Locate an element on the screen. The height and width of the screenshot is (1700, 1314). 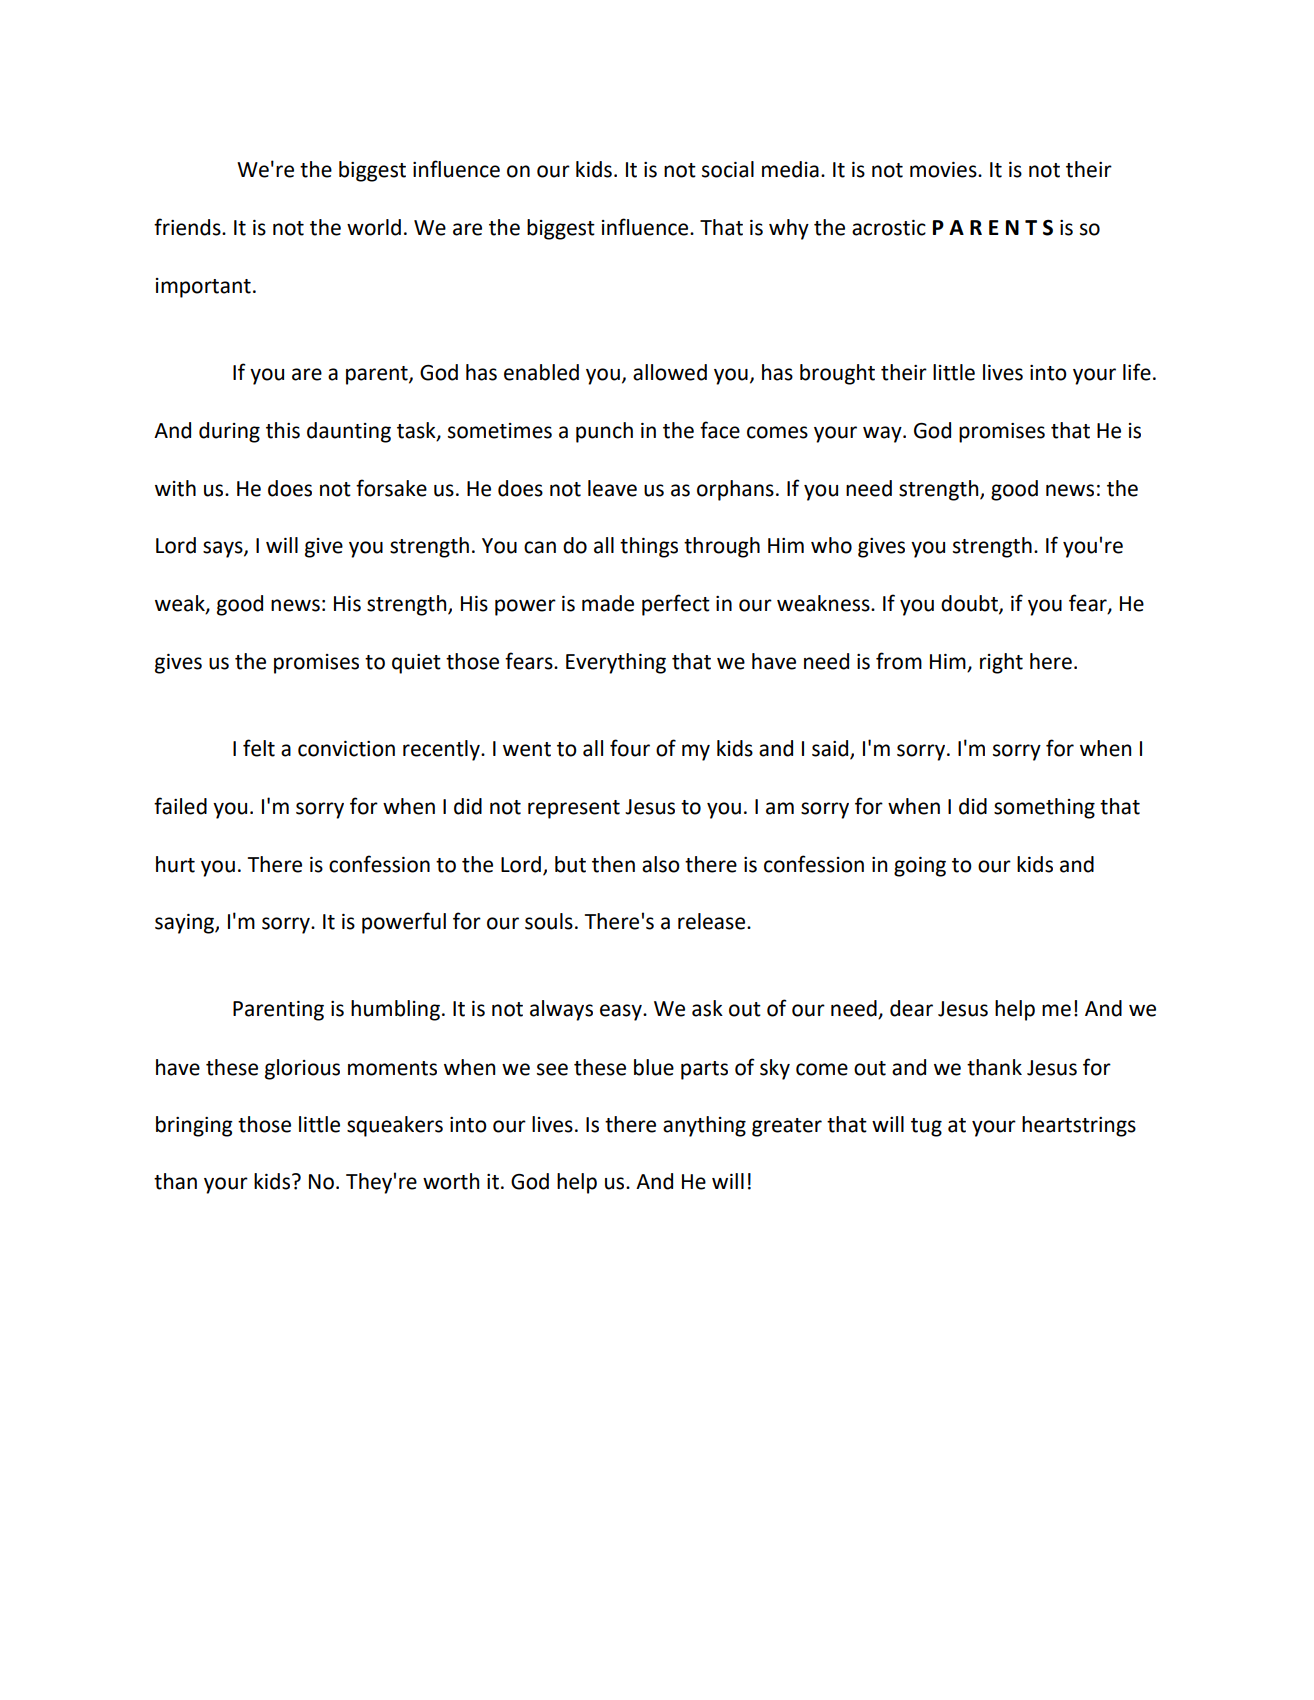
world is located at coordinates (374, 227).
